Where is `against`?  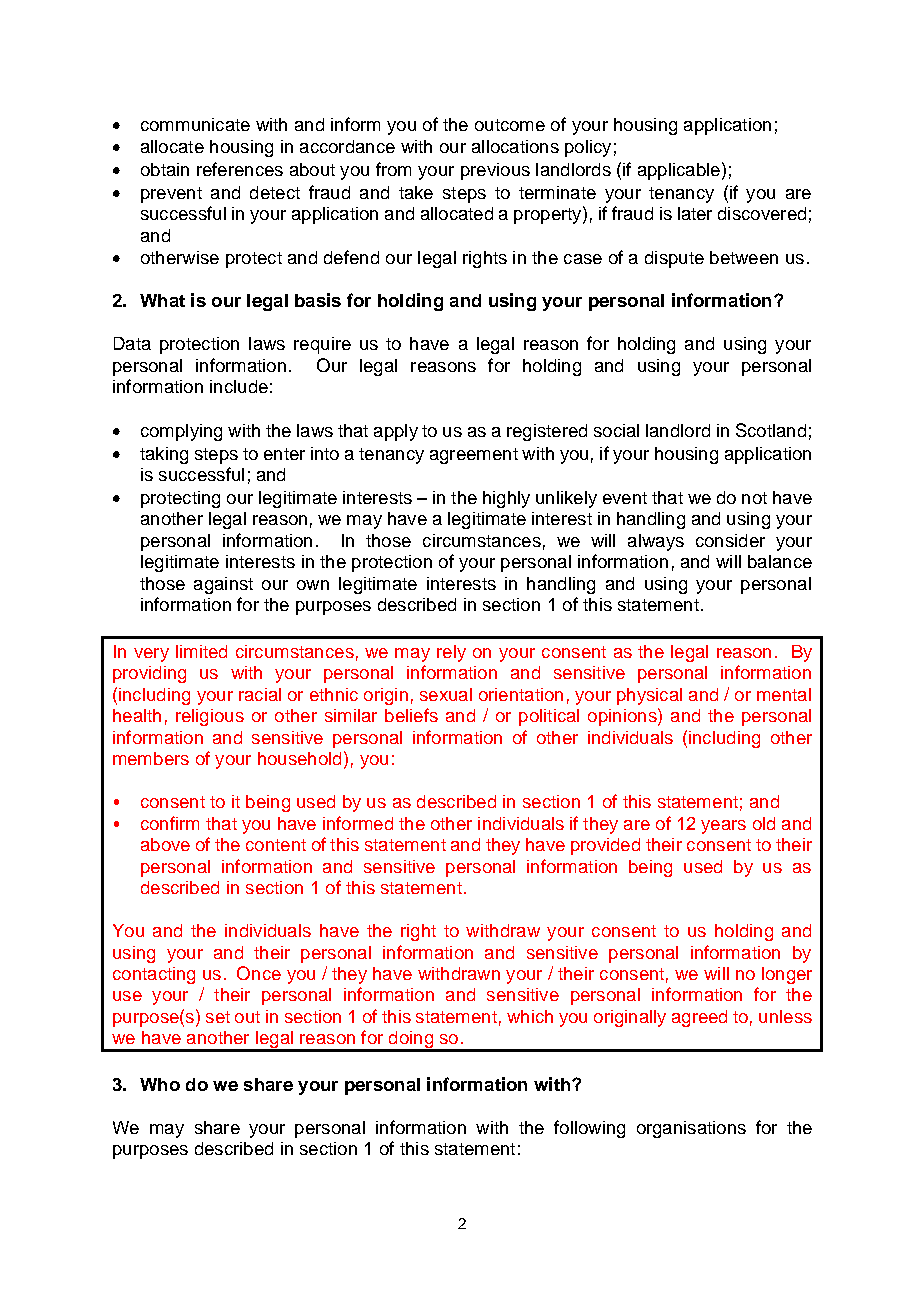
against is located at coordinates (223, 585).
